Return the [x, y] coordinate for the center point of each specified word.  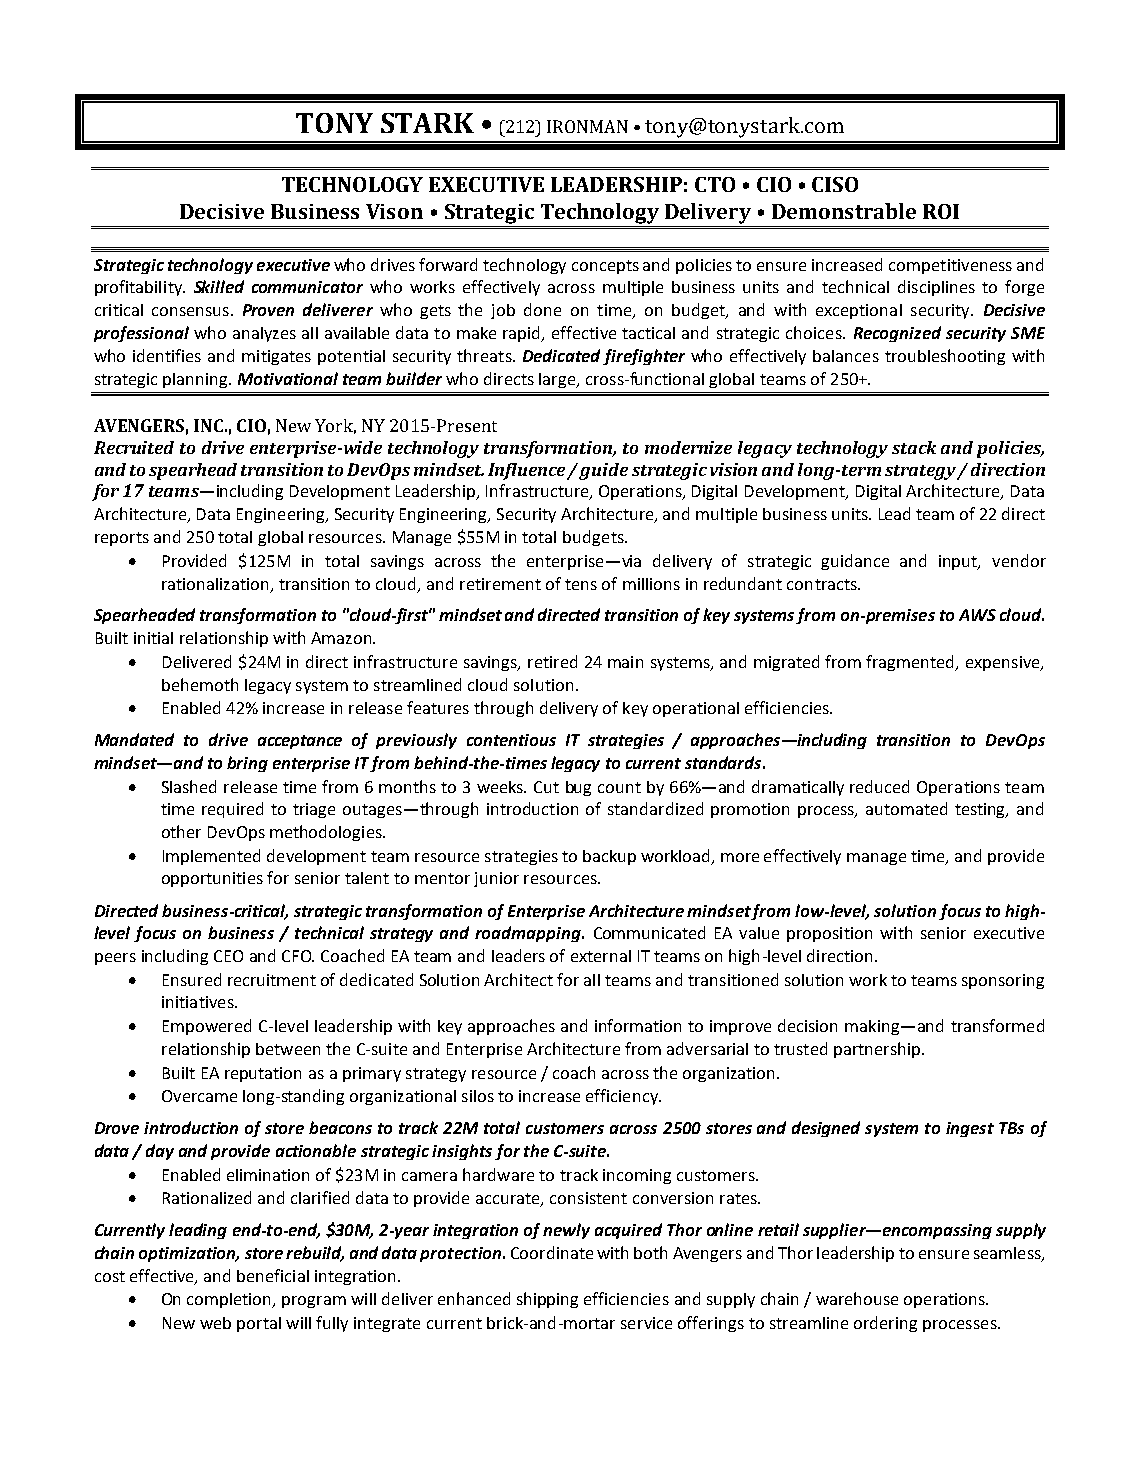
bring [247, 764]
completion [230, 1300]
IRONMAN [587, 126]
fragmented [911, 663]
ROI [941, 211]
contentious [511, 740]
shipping [547, 1300]
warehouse [857, 1298]
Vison [394, 211]
